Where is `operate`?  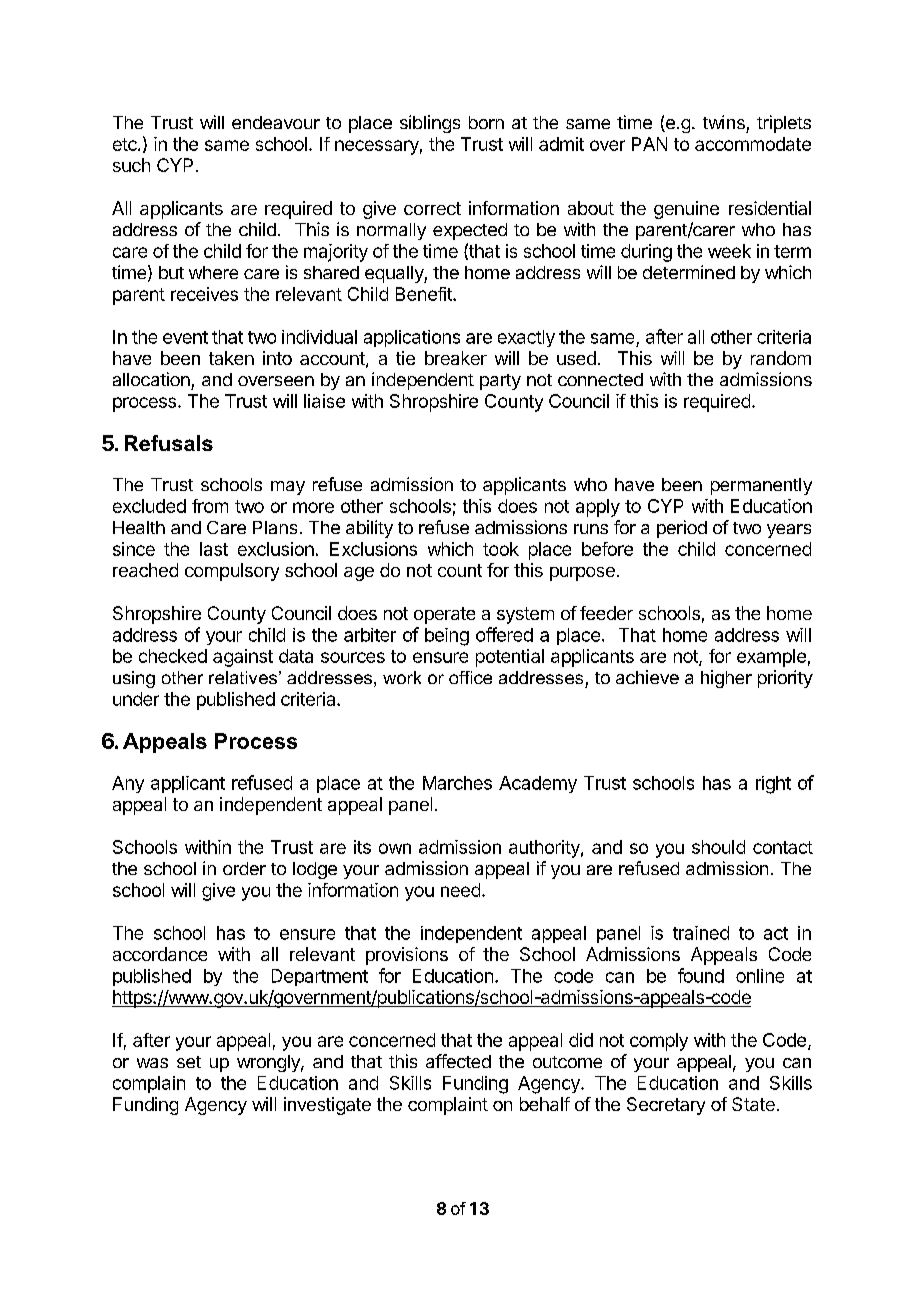 operate is located at coordinates (444, 615).
